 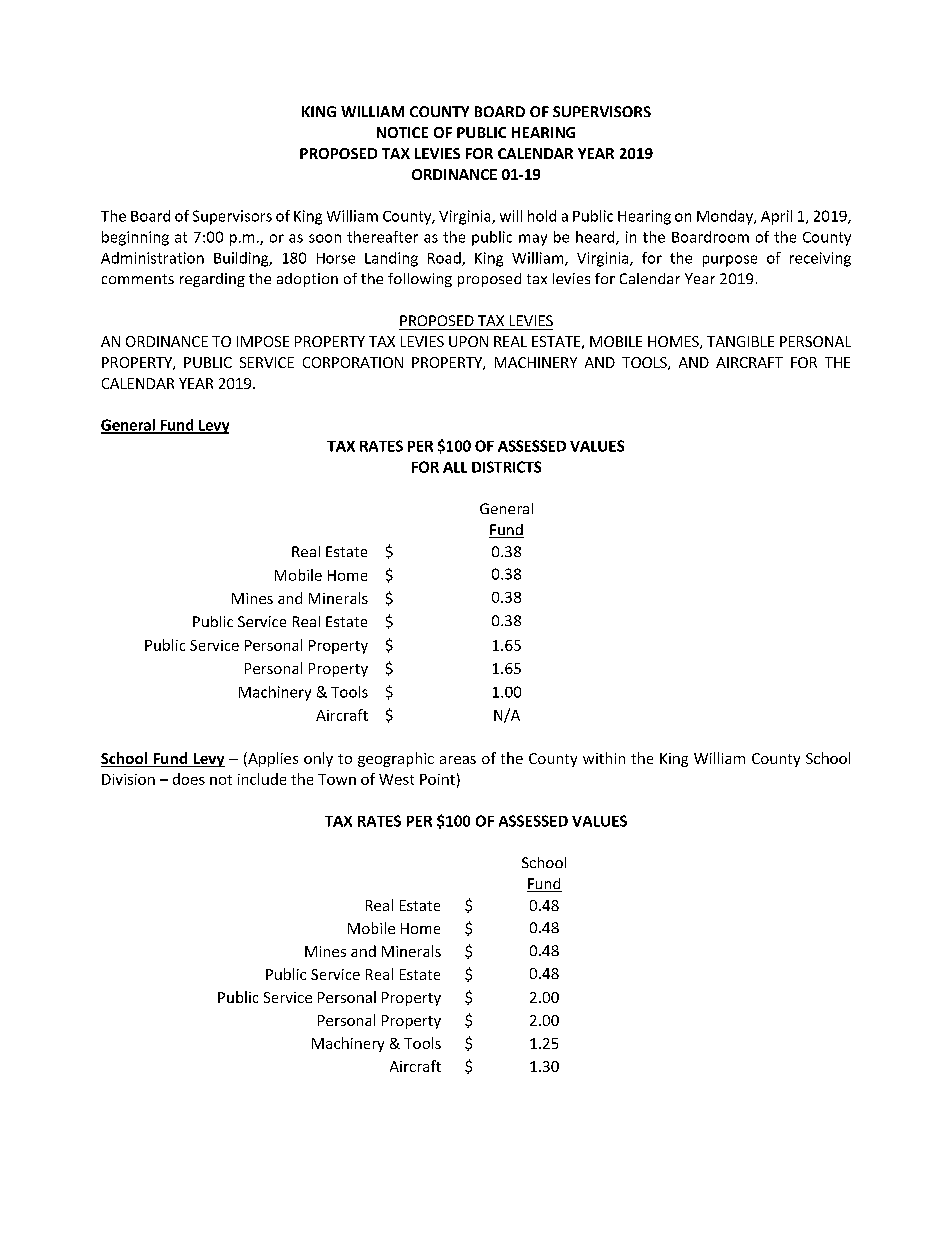 What do you see at coordinates (402, 132) in the screenshot?
I see `NOTICE` at bounding box center [402, 132].
